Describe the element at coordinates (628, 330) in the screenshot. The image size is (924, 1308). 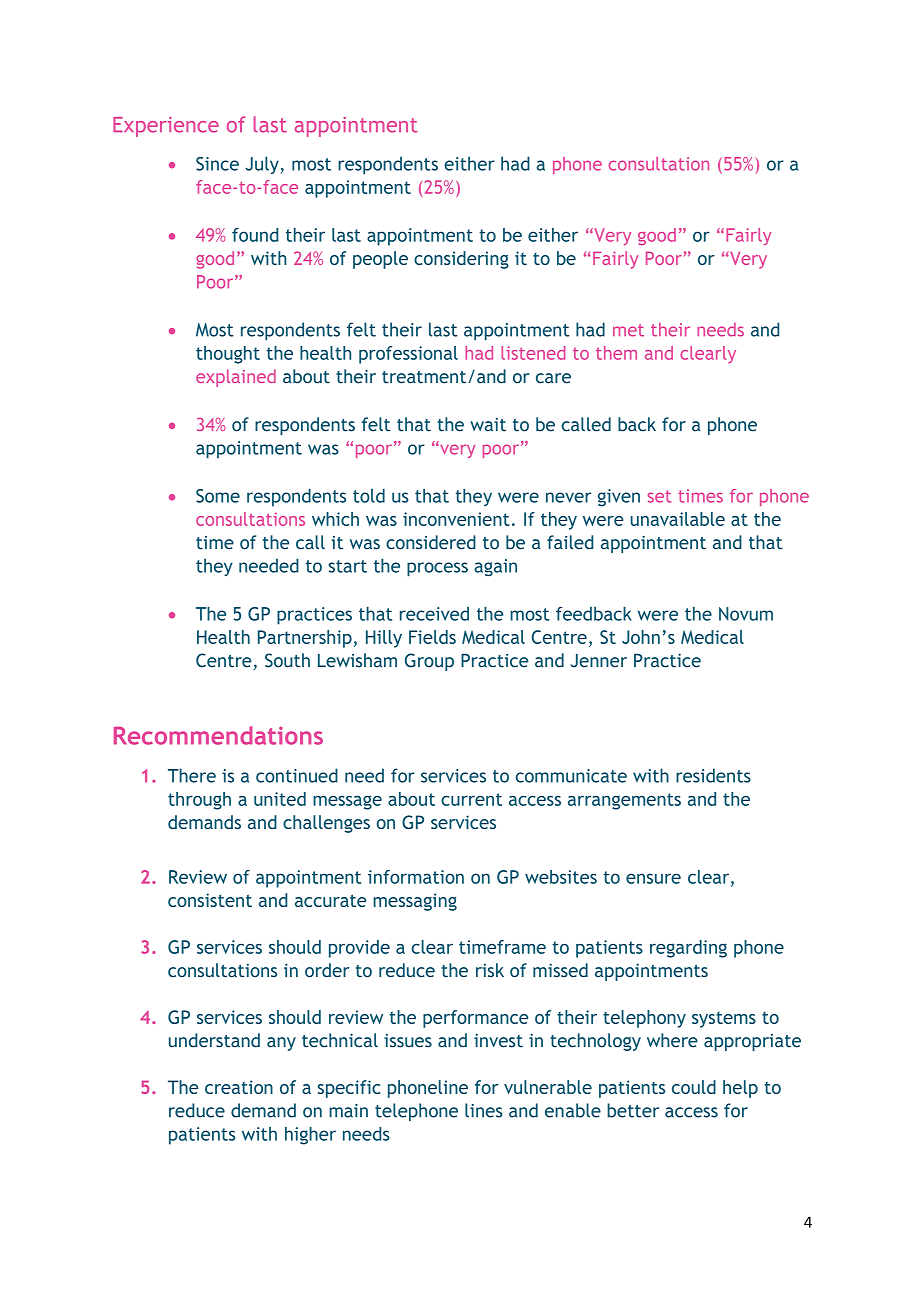
I see `met` at that location.
